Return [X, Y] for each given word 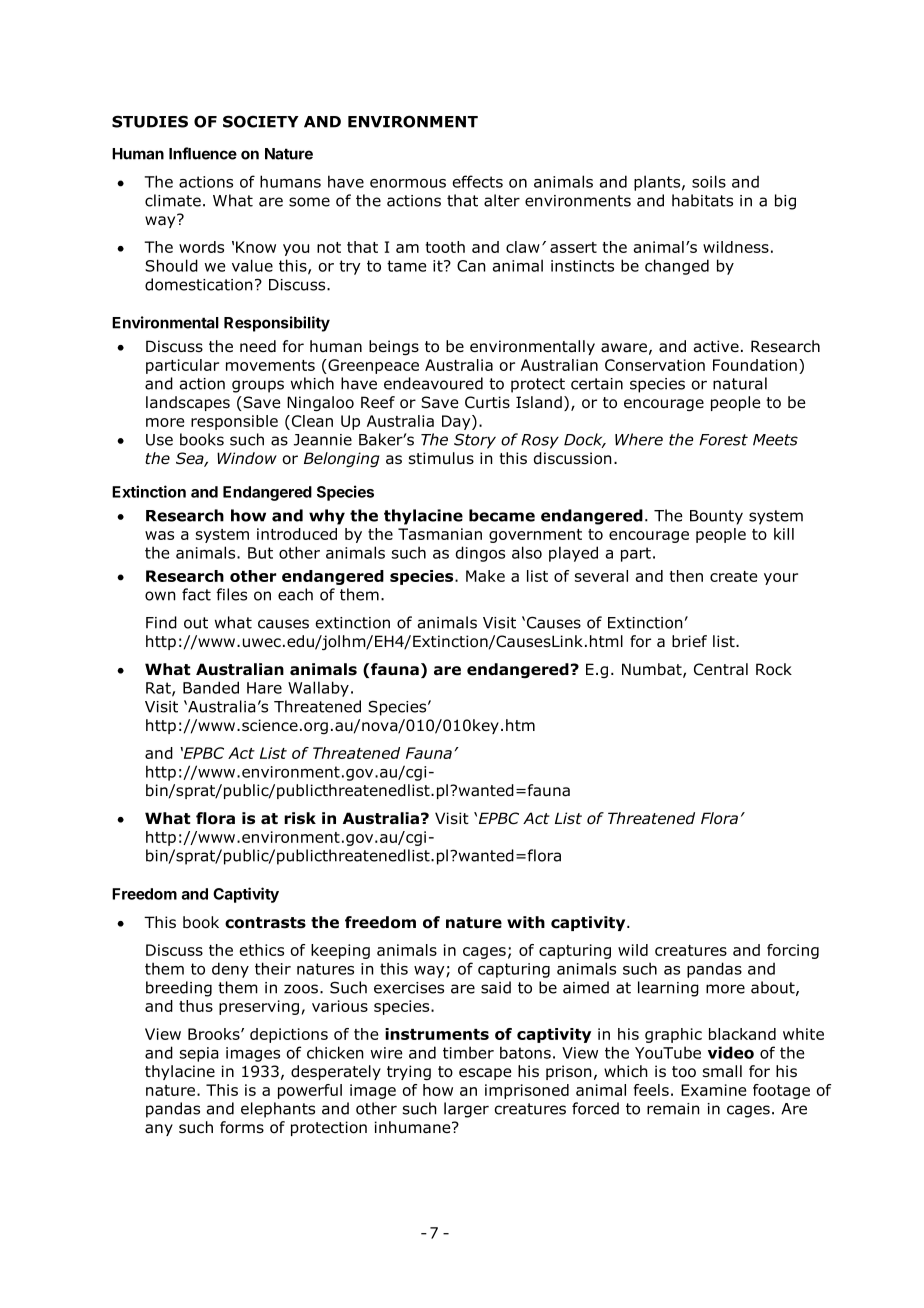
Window [247, 458]
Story [475, 441]
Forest [723, 440]
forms [242, 1127]
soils [709, 181]
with [526, 922]
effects [477, 181]
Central [721, 669]
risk [300, 818]
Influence [203, 153]
